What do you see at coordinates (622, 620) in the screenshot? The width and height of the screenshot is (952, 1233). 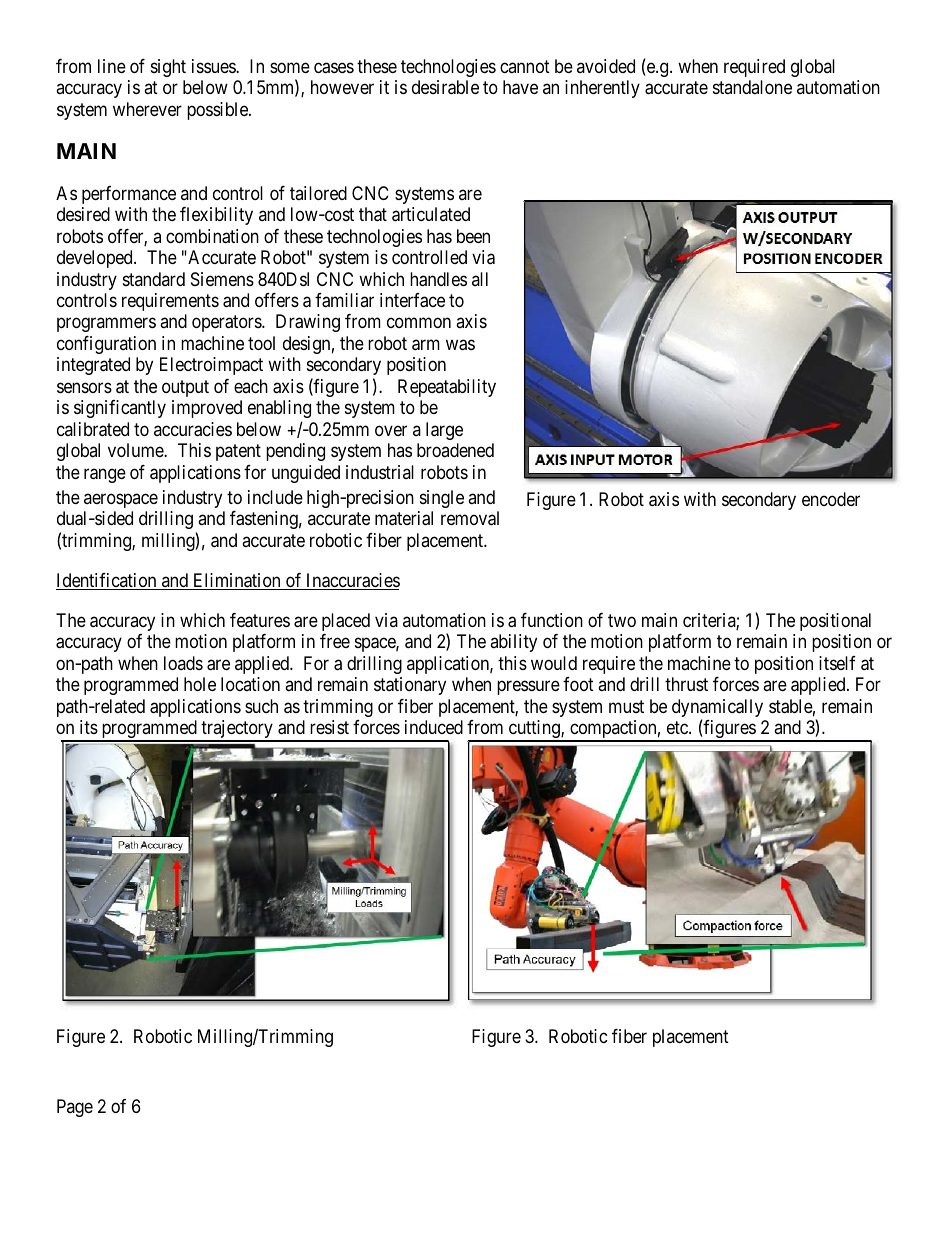 I see `two` at bounding box center [622, 620].
